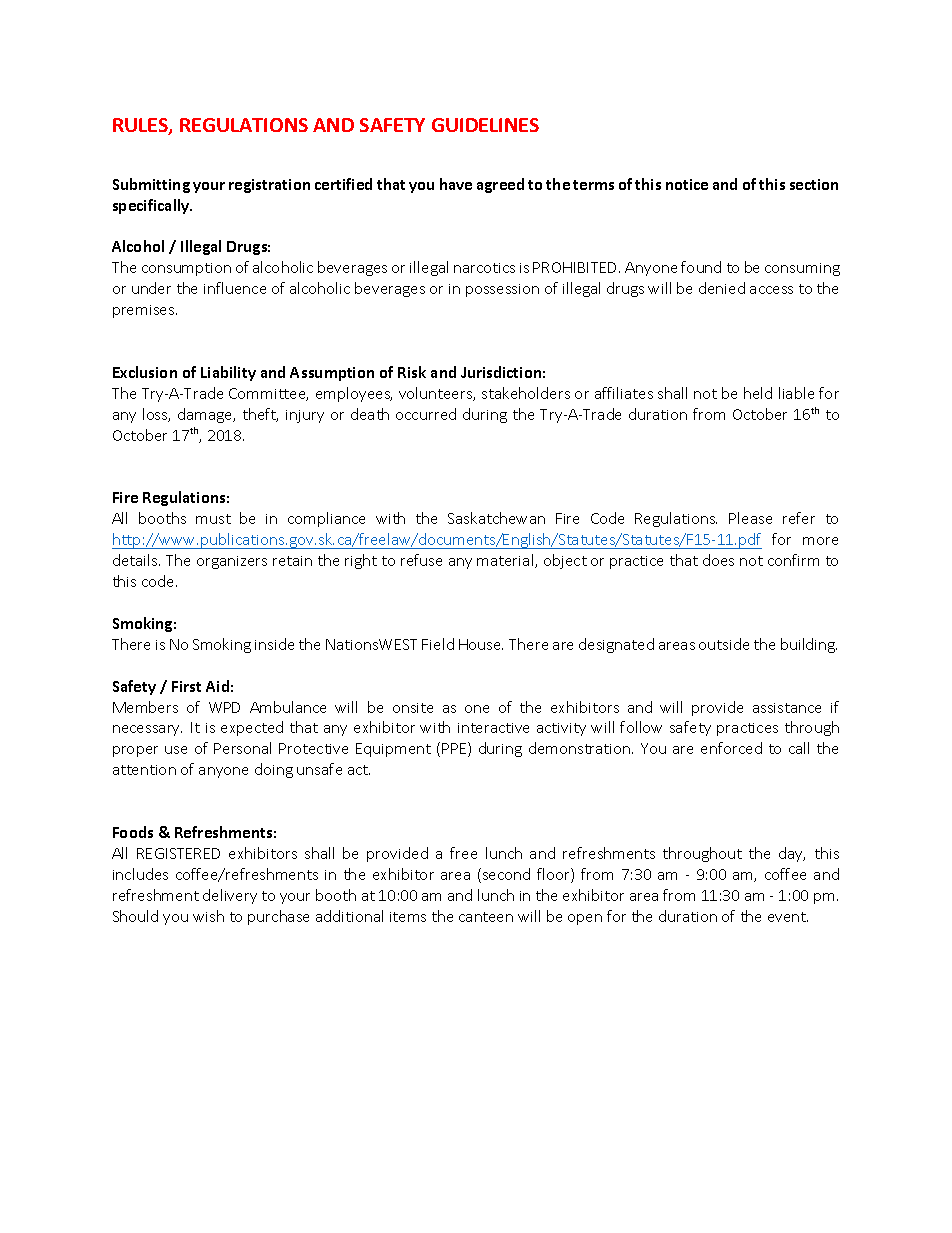 The width and height of the screenshot is (952, 1233). I want to click on GUIDELINES, so click(485, 125).
